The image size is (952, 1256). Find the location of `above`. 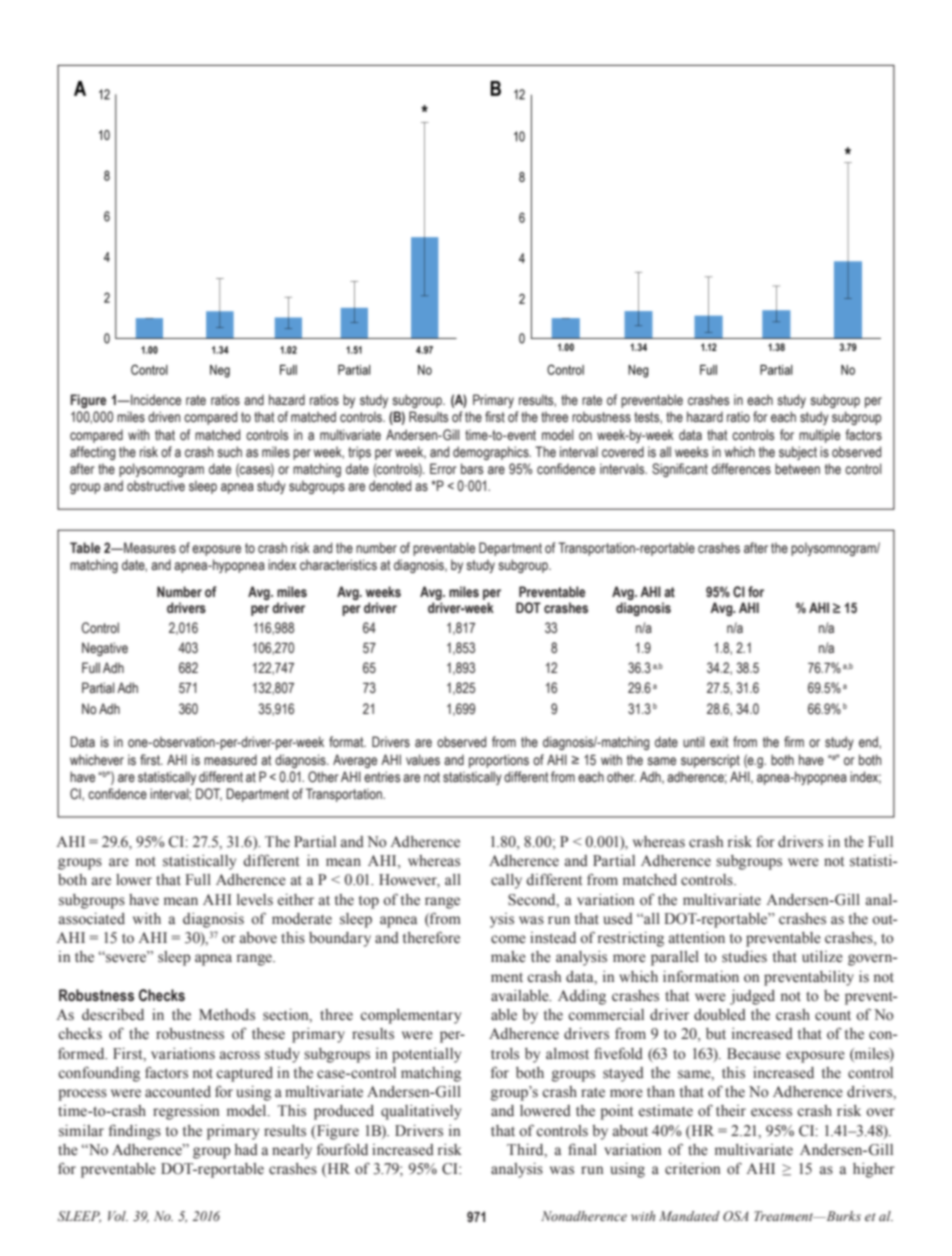

above is located at coordinates (258, 938).
